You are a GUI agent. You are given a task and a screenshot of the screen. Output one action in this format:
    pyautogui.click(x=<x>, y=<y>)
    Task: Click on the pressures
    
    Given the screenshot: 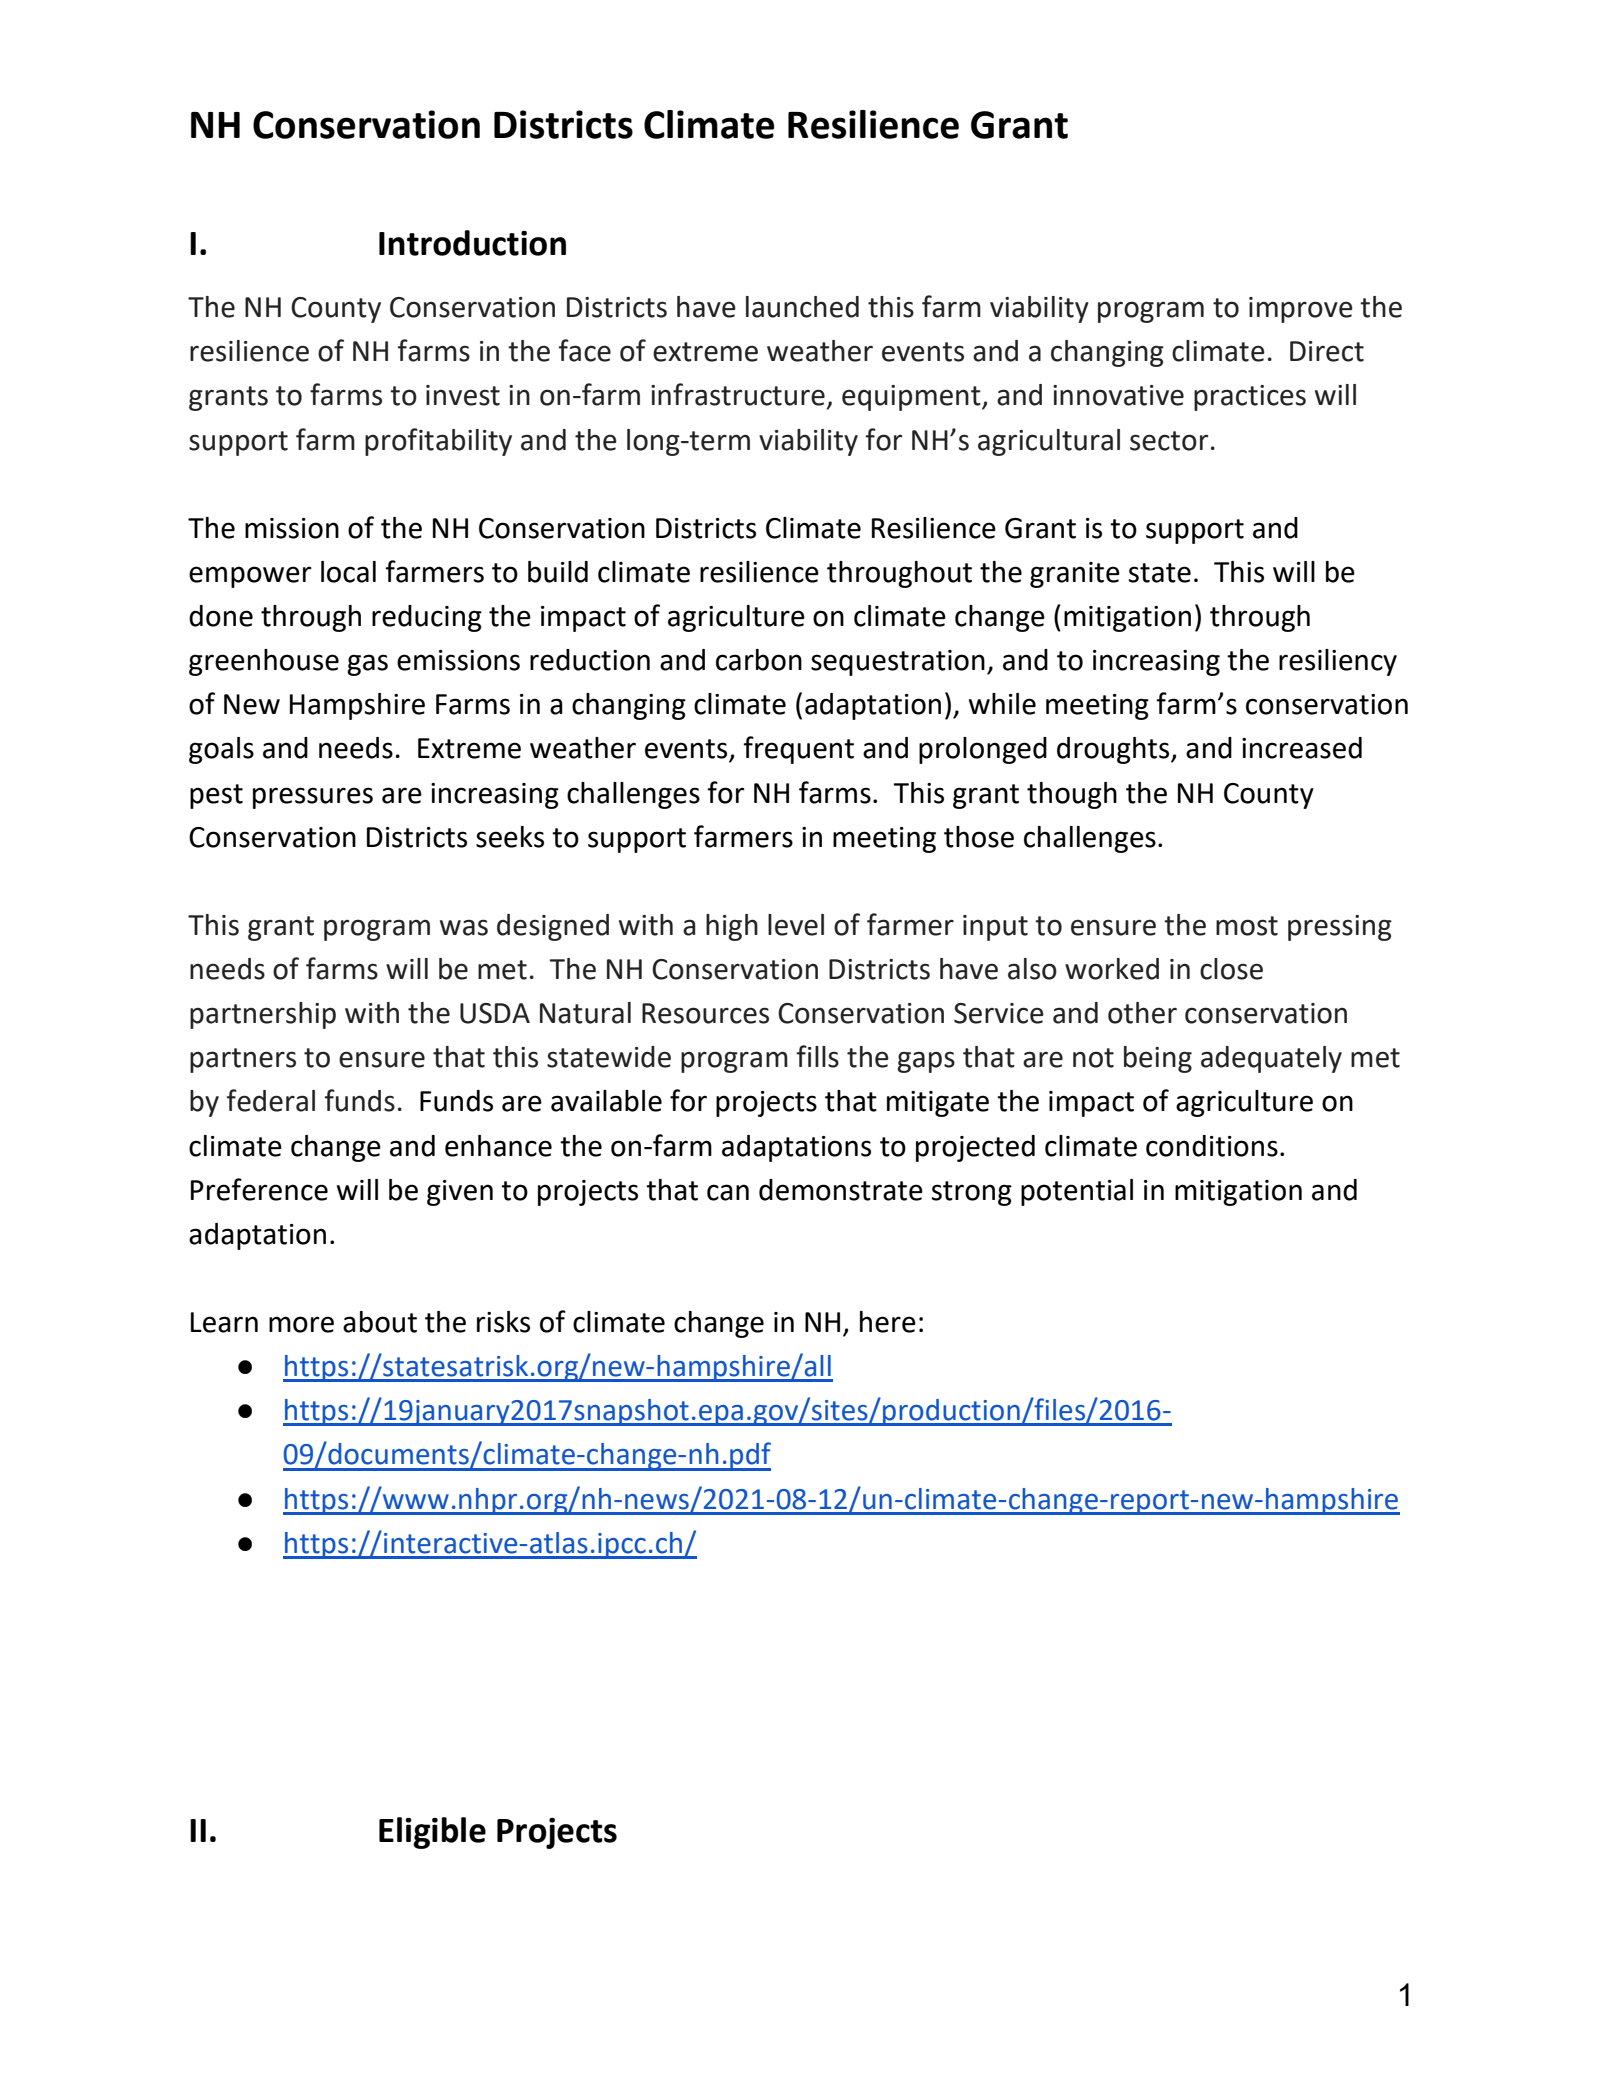 What is the action you would take?
    pyautogui.click(x=313, y=798)
